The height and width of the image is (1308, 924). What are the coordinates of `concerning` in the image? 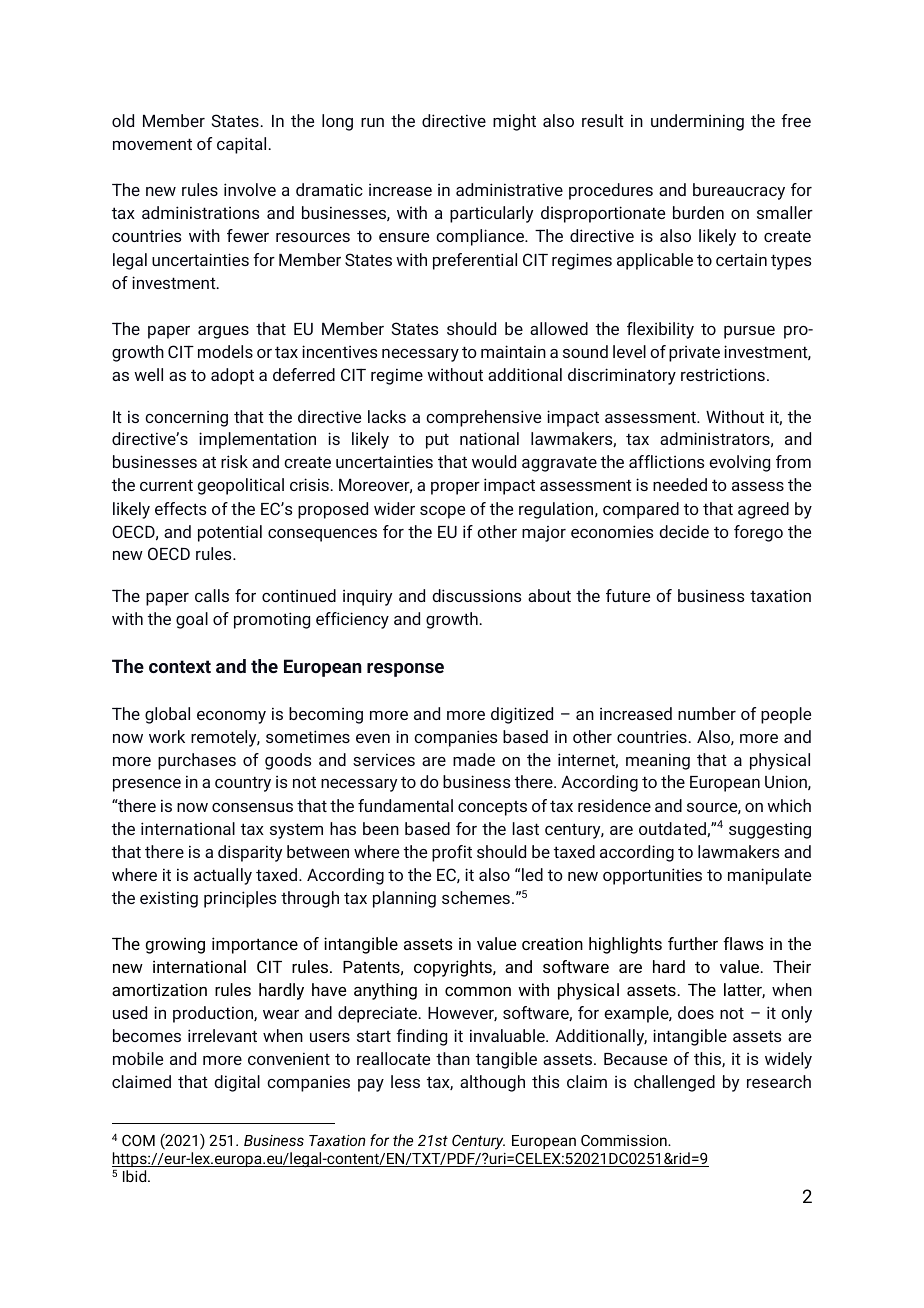 It's located at (186, 419).
